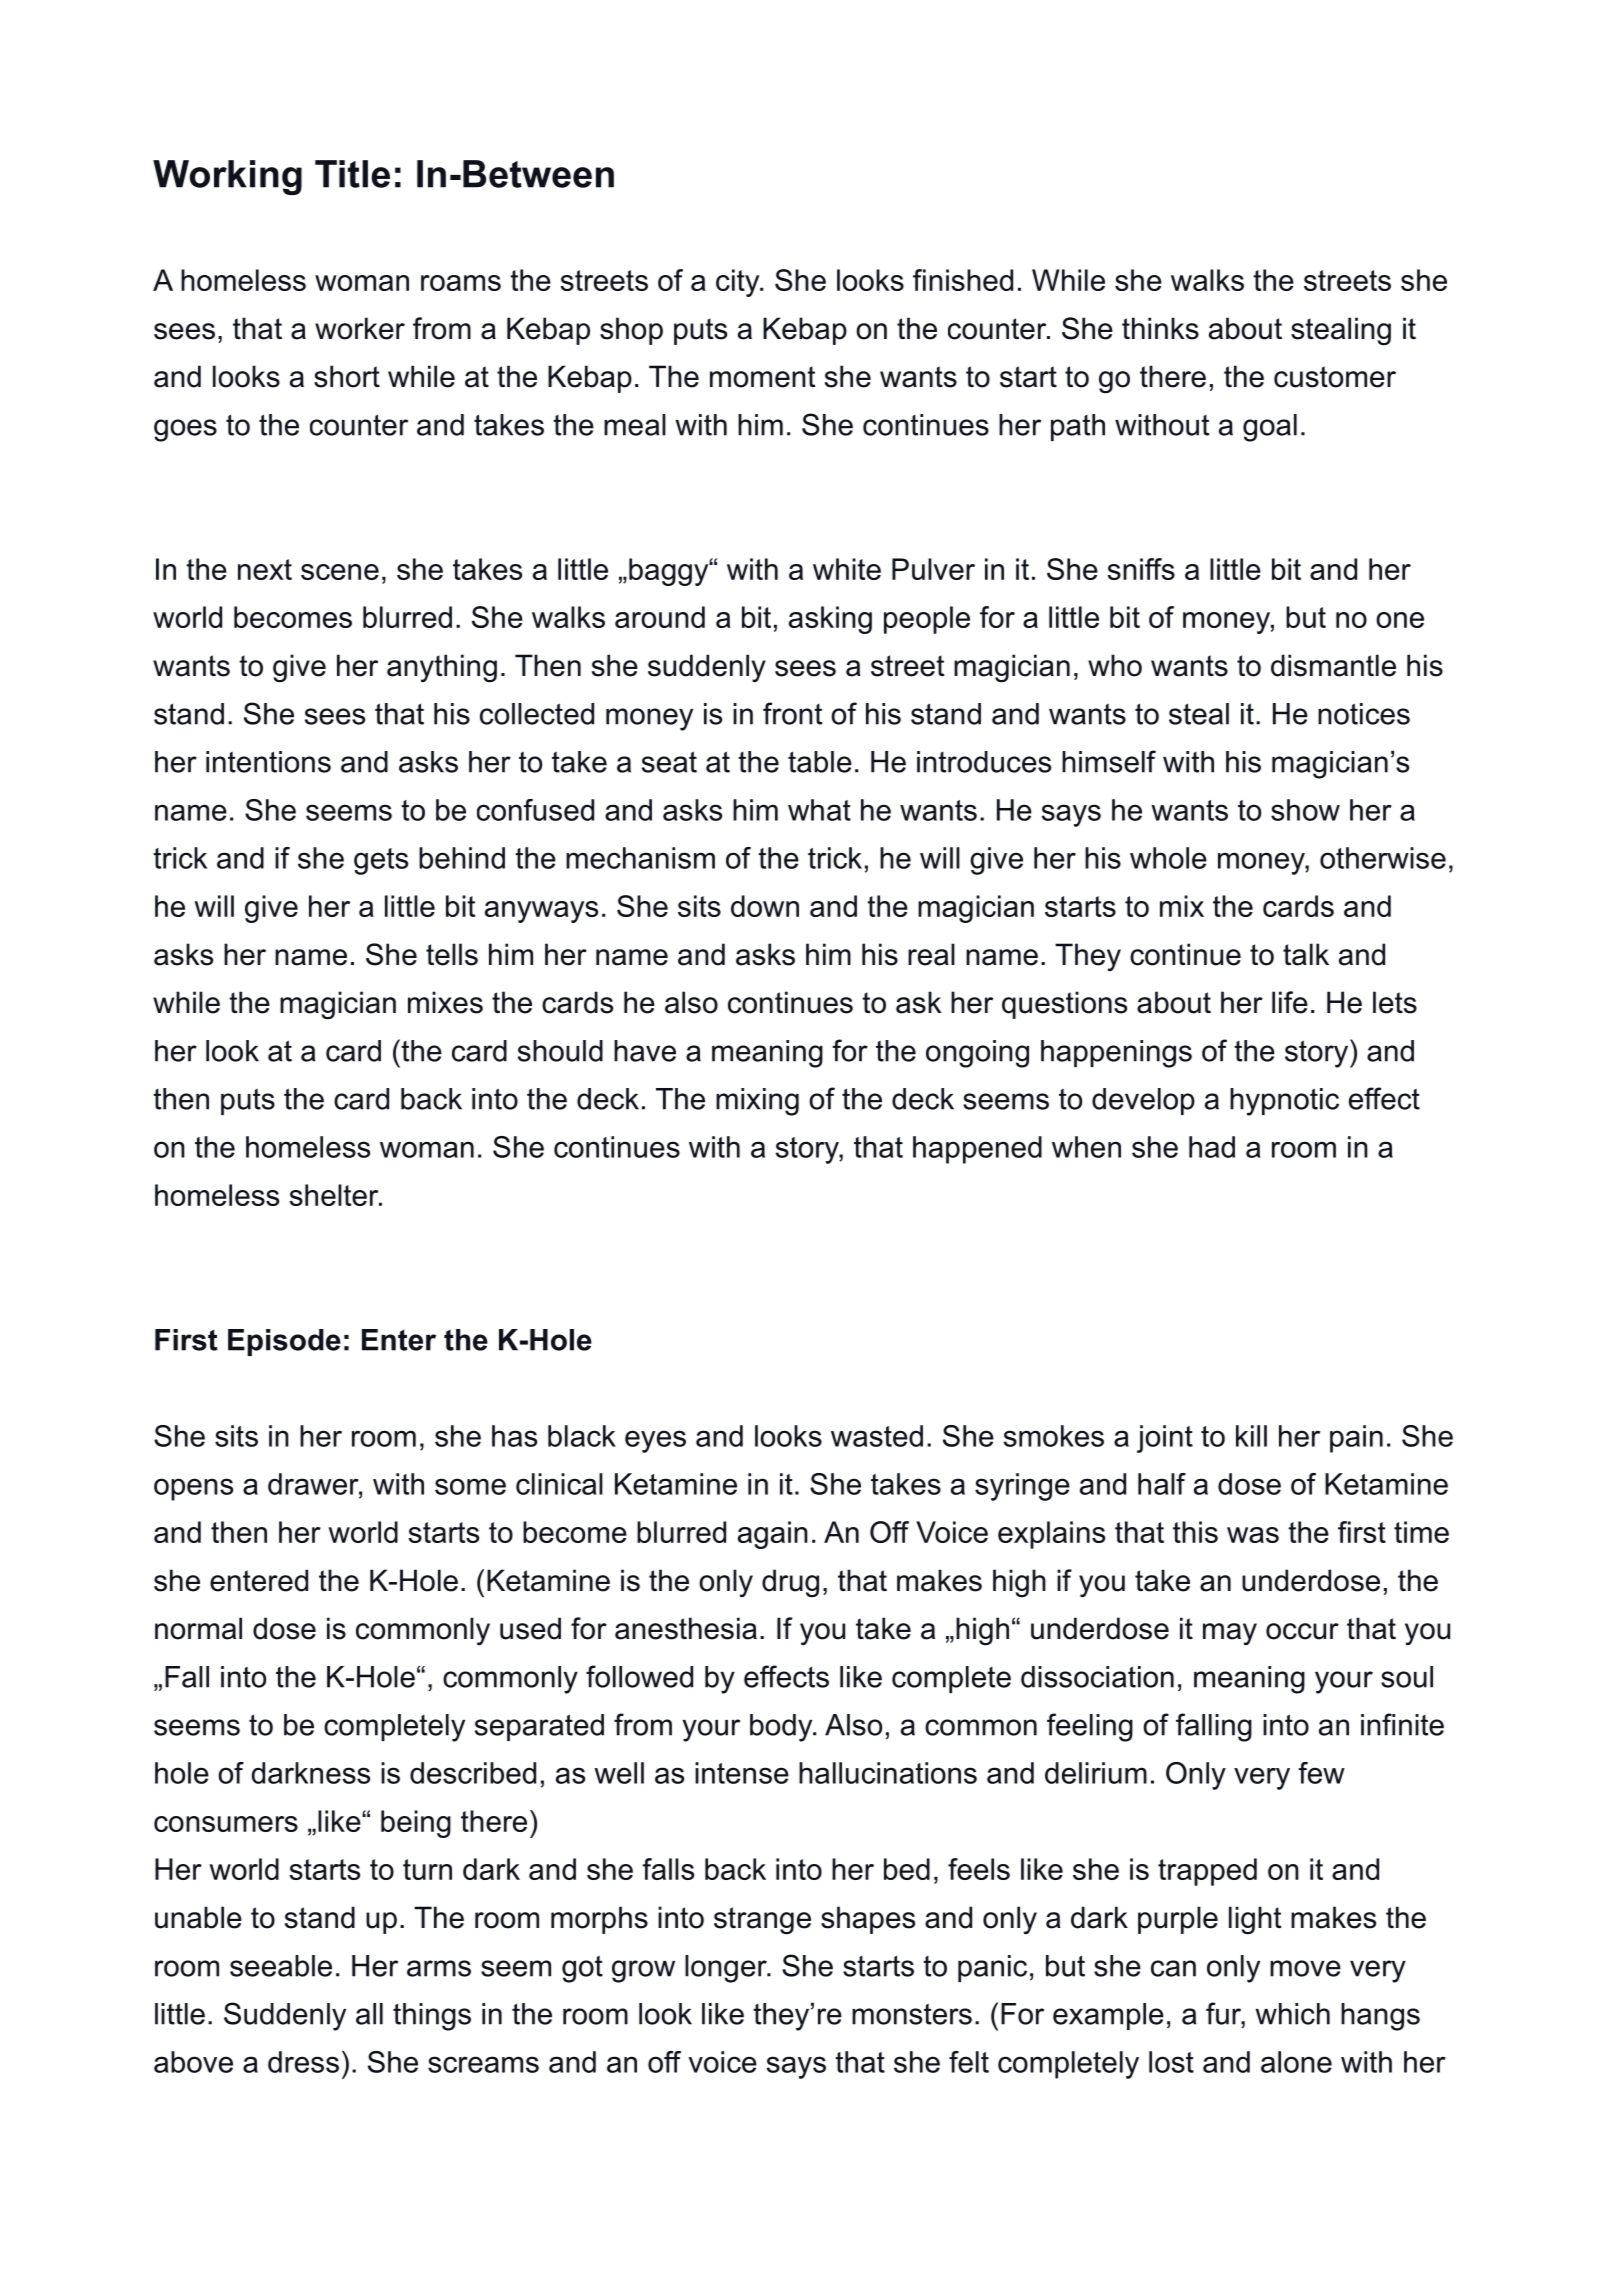  Describe the element at coordinates (352, 174) in the screenshot. I see `Title` at that location.
